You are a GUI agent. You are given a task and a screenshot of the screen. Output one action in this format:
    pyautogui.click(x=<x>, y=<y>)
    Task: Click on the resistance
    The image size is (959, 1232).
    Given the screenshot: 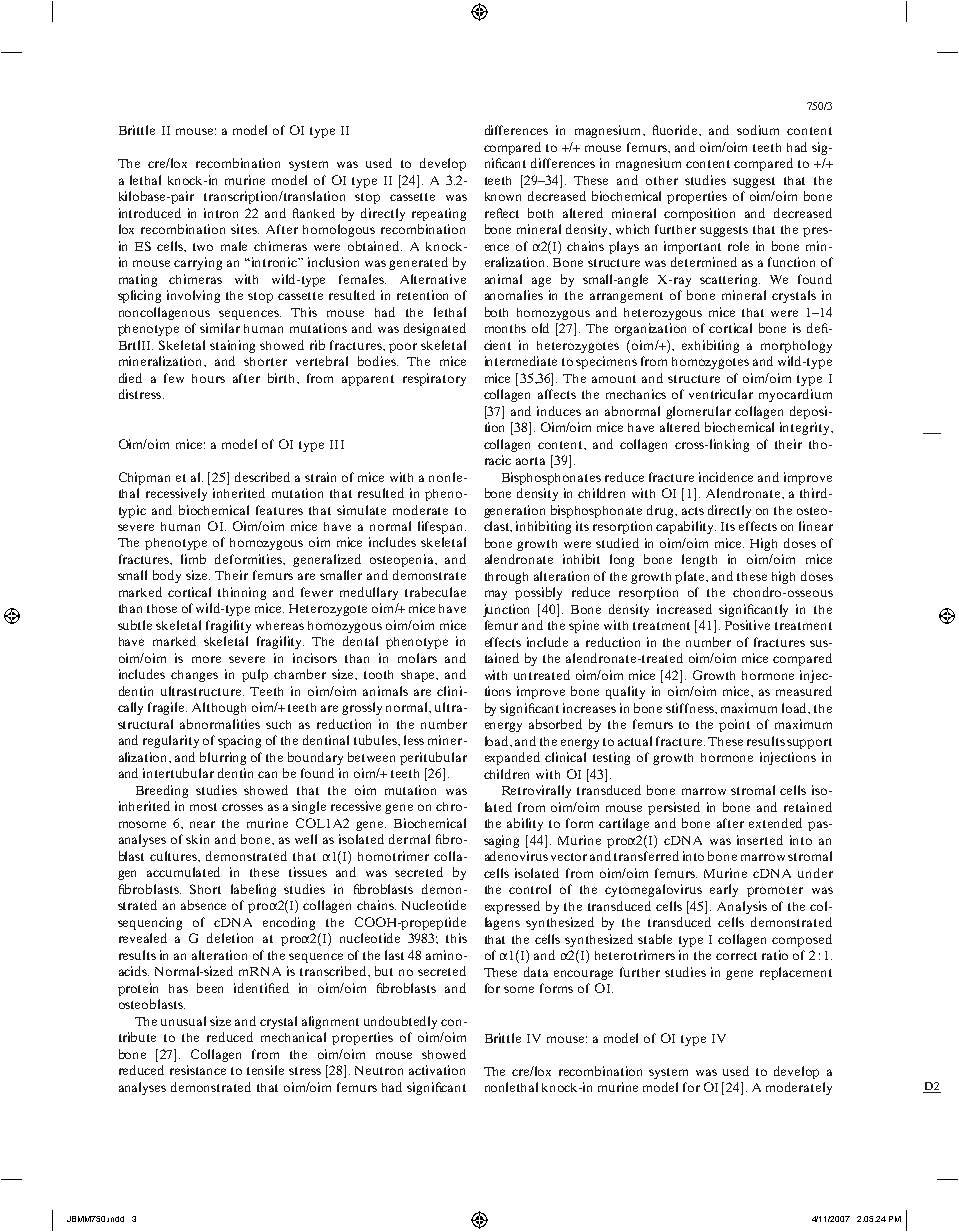 What is the action you would take?
    pyautogui.click(x=198, y=1070)
